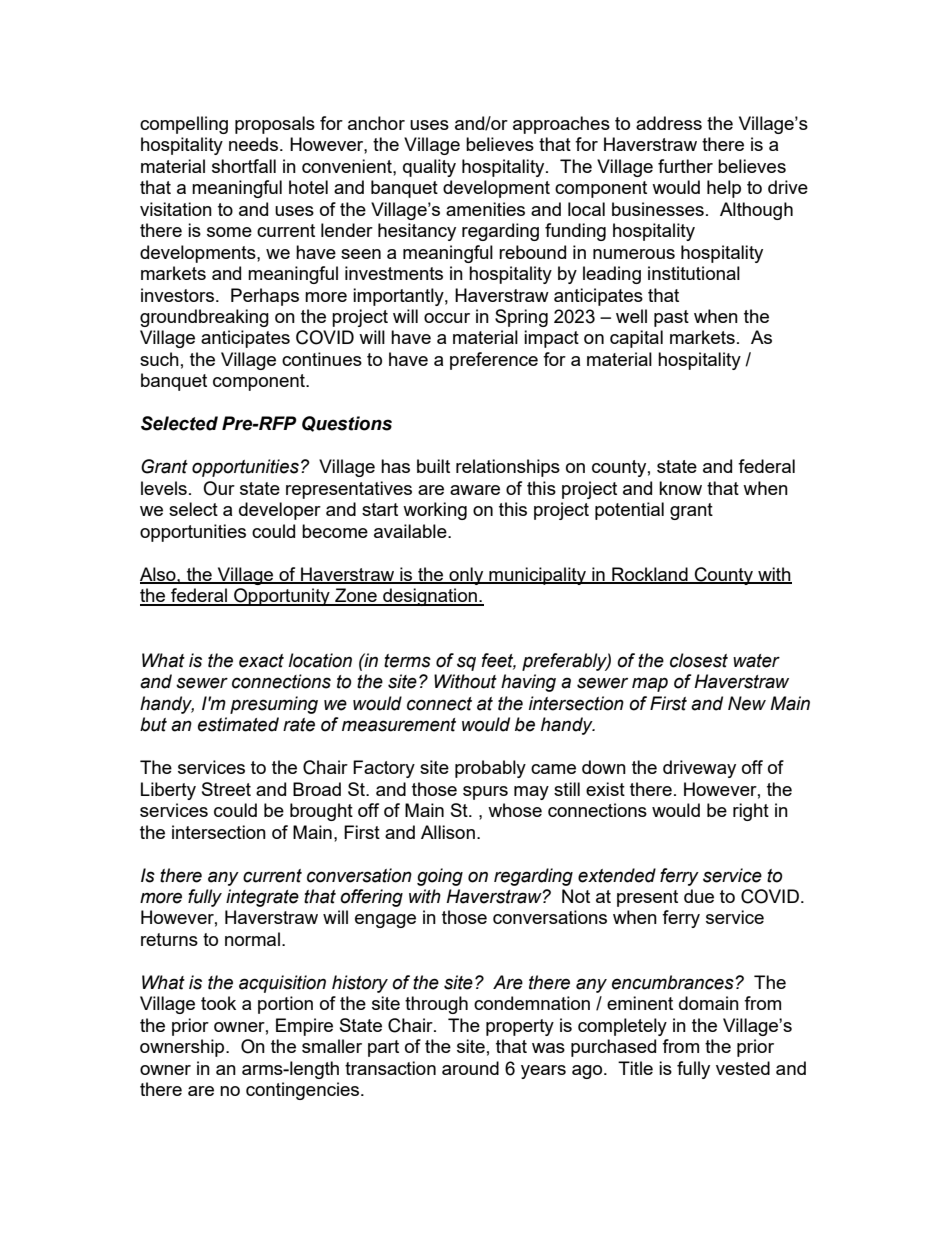 This image has height=1233, width=952. I want to click on preference, so click(494, 361).
